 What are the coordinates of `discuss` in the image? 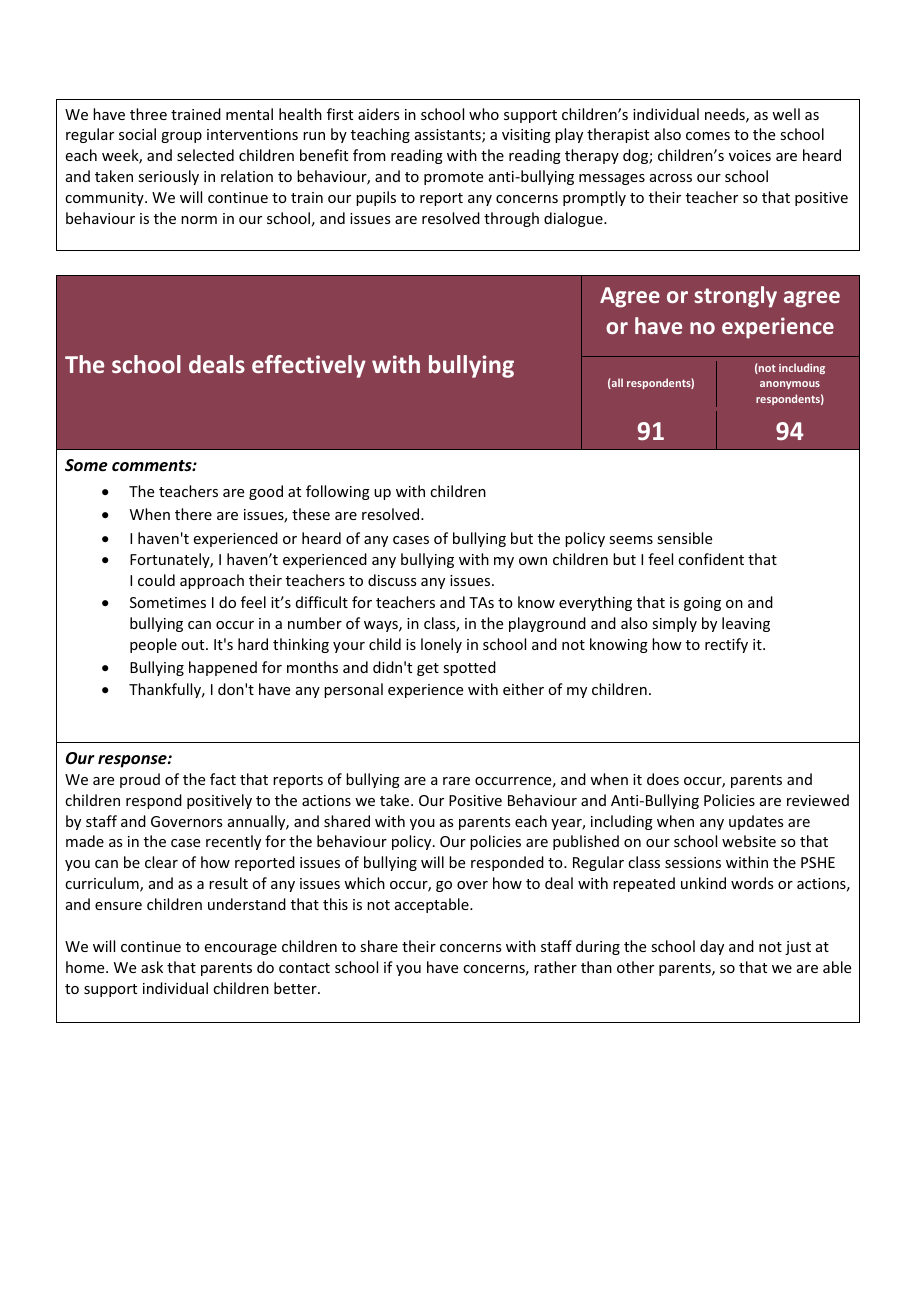 It's located at (392, 580).
